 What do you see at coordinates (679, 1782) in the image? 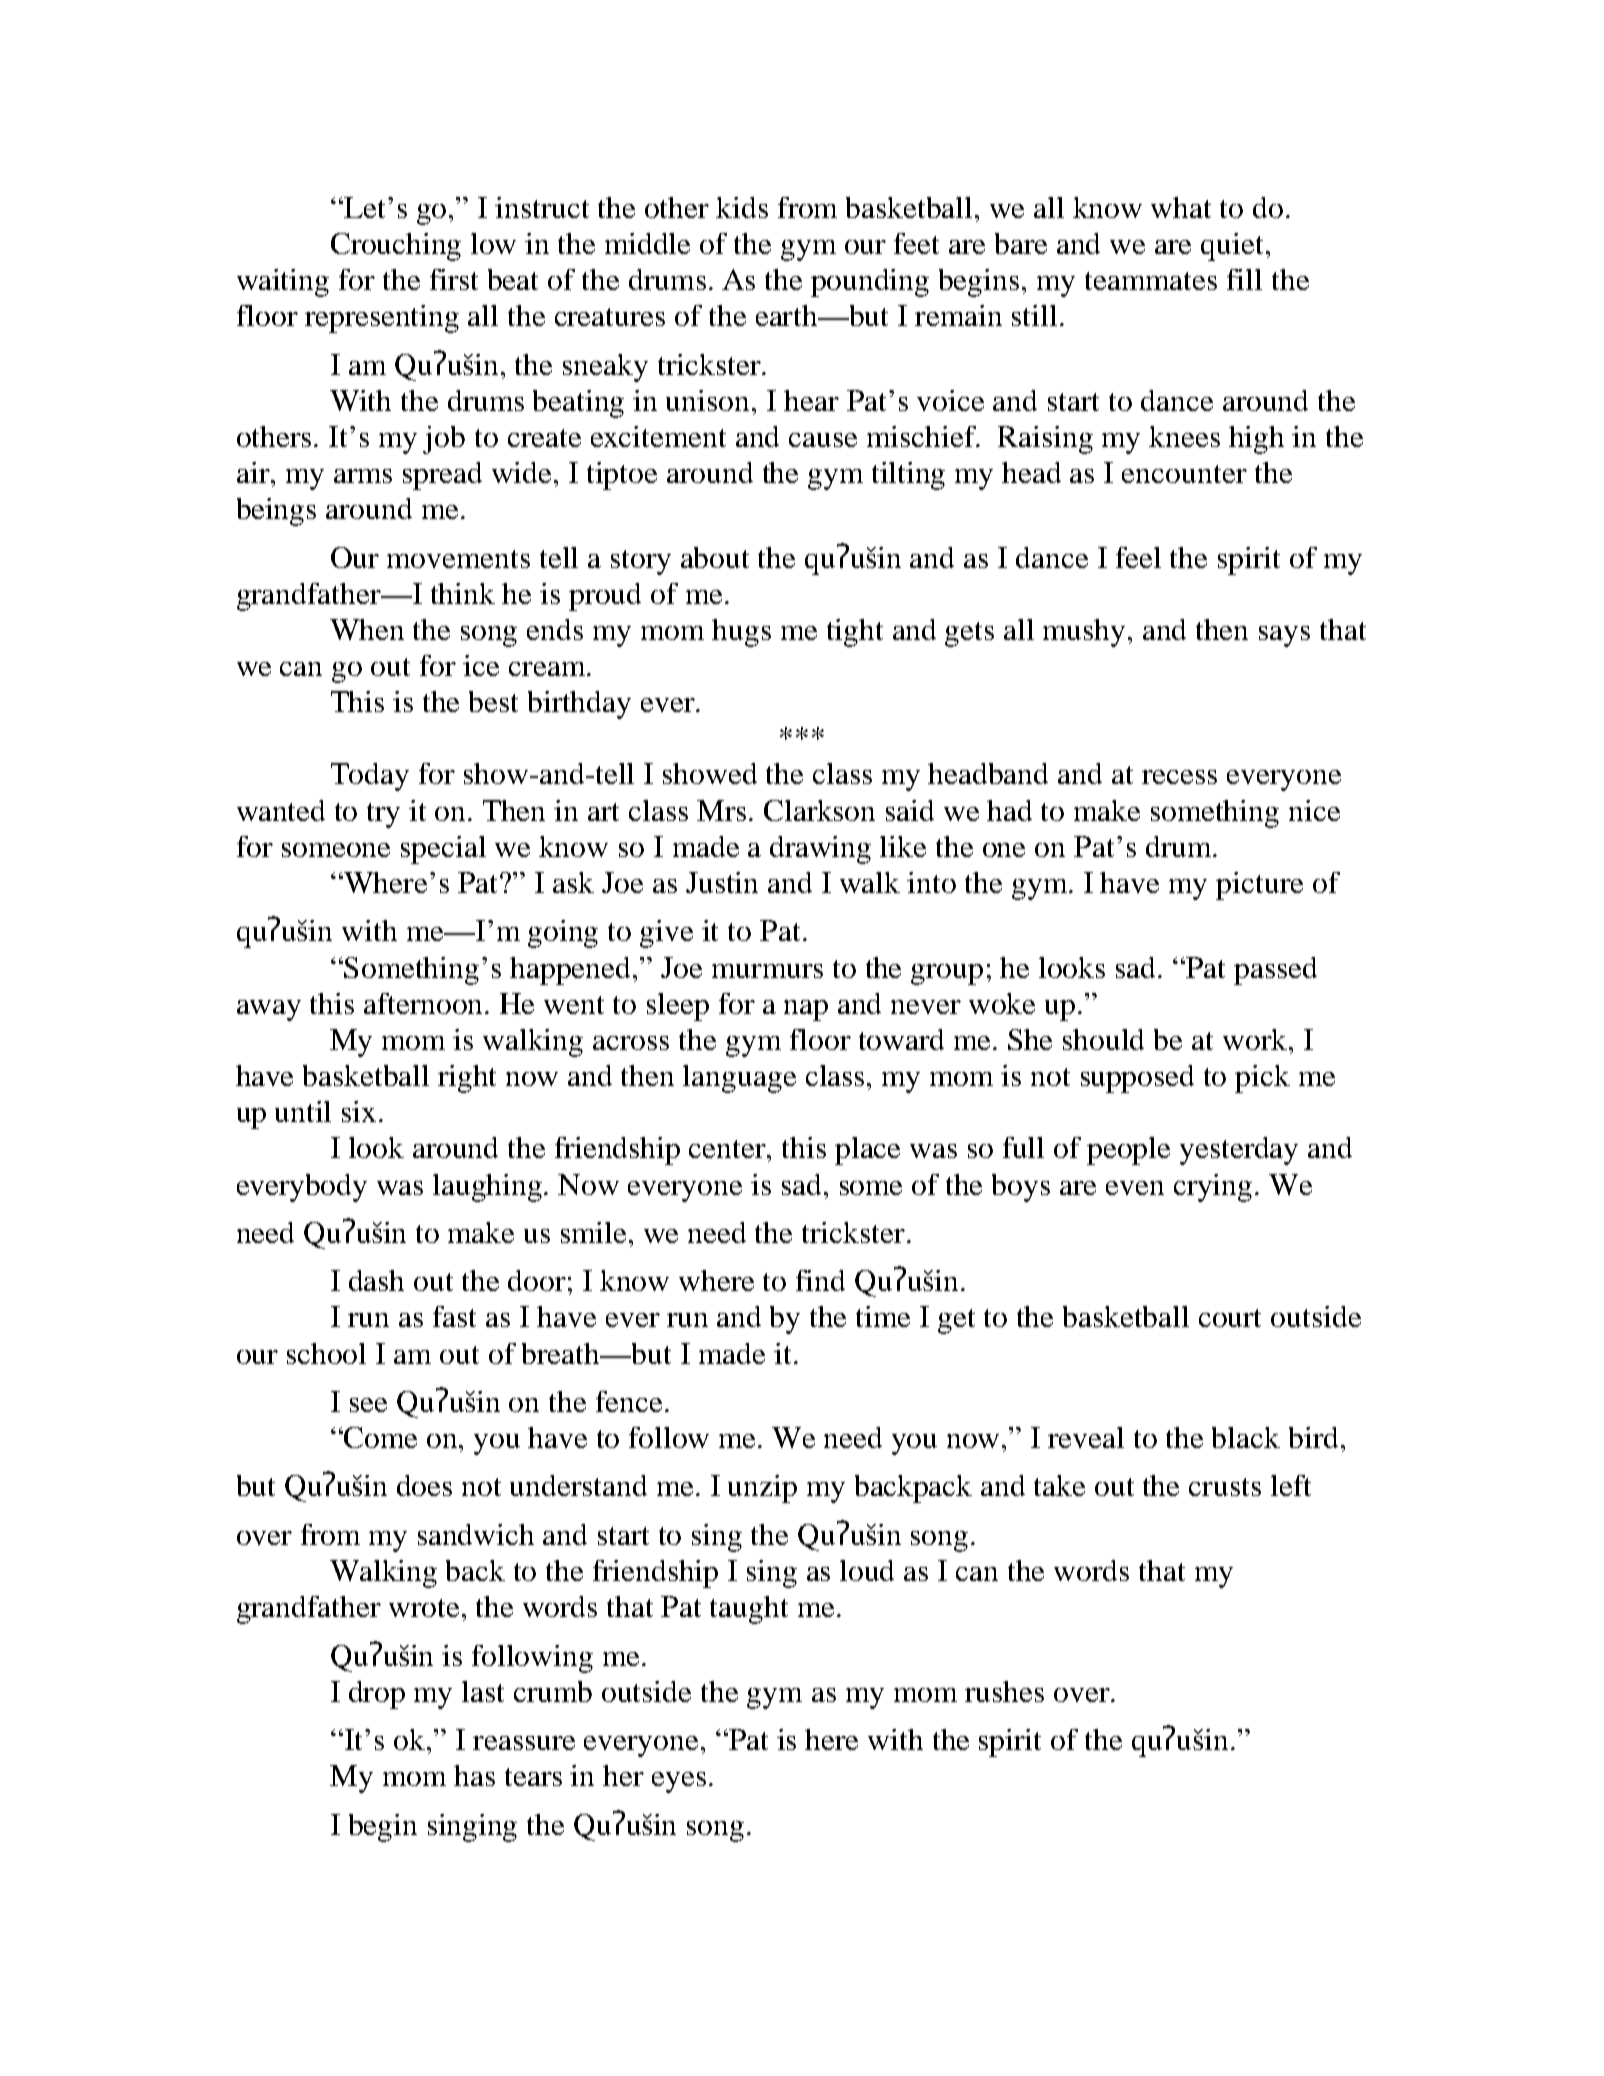
I see `eyes` at bounding box center [679, 1782].
